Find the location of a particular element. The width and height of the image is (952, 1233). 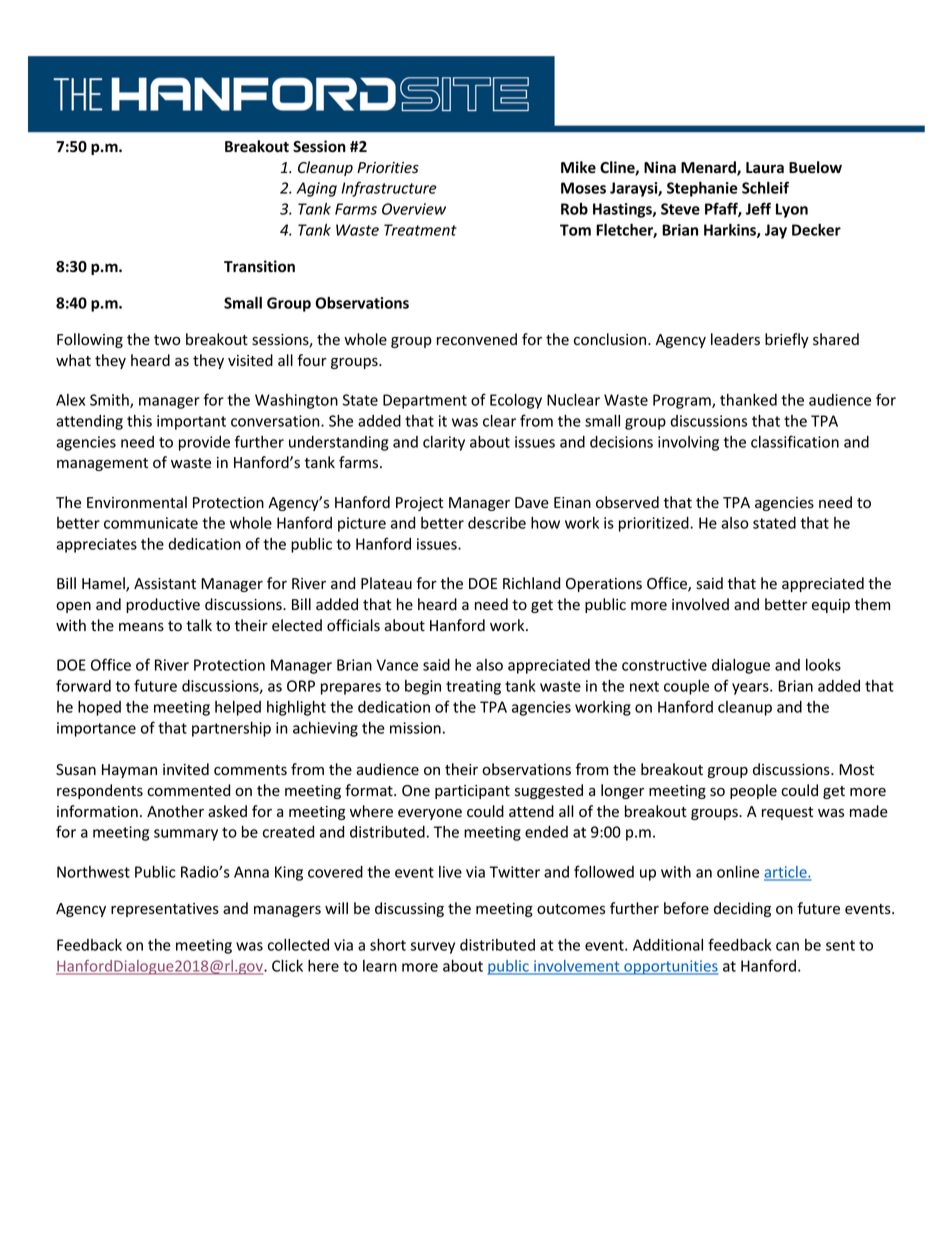

Overview is located at coordinates (414, 209).
